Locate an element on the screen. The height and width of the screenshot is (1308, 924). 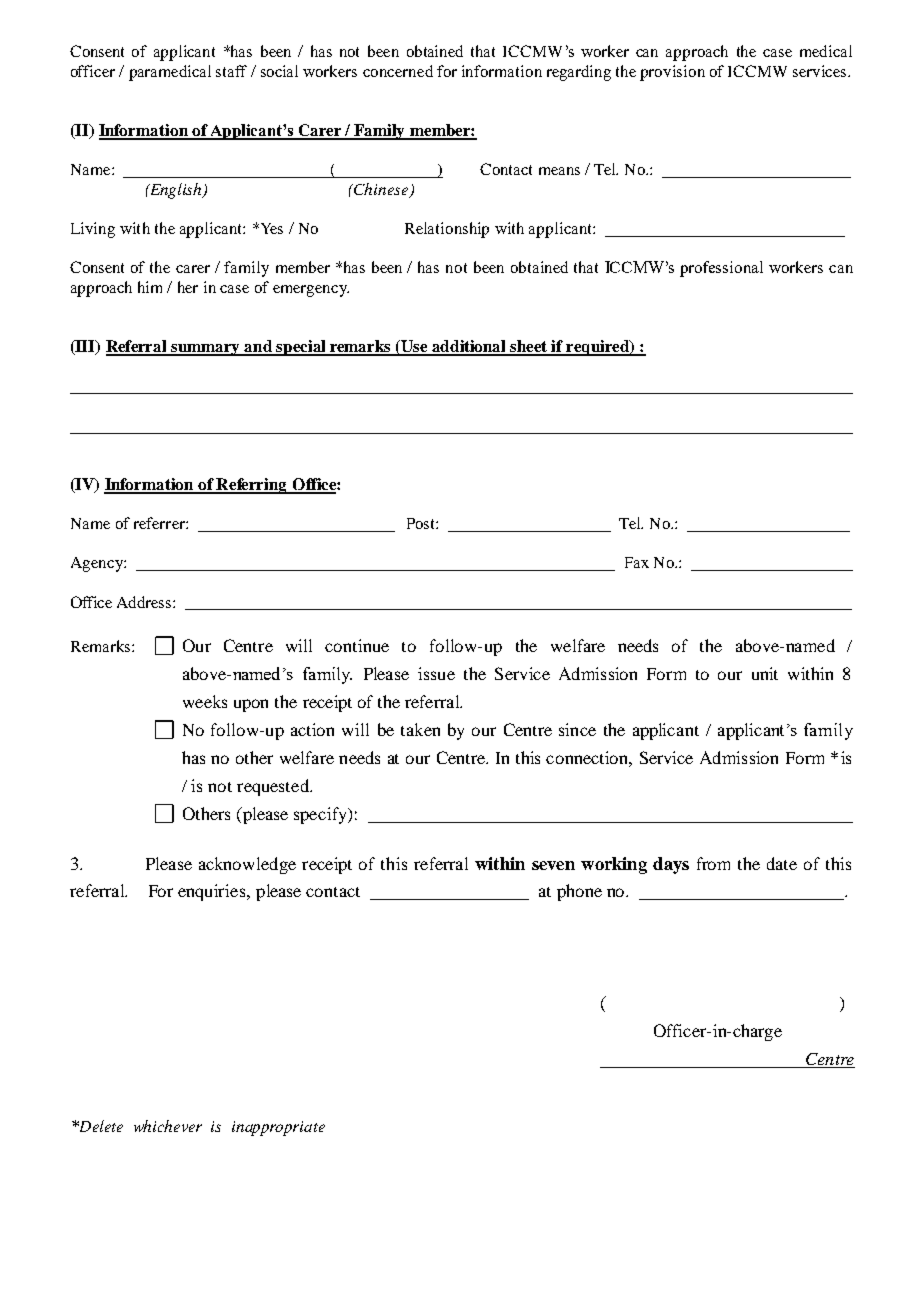
phone is located at coordinates (579, 892).
